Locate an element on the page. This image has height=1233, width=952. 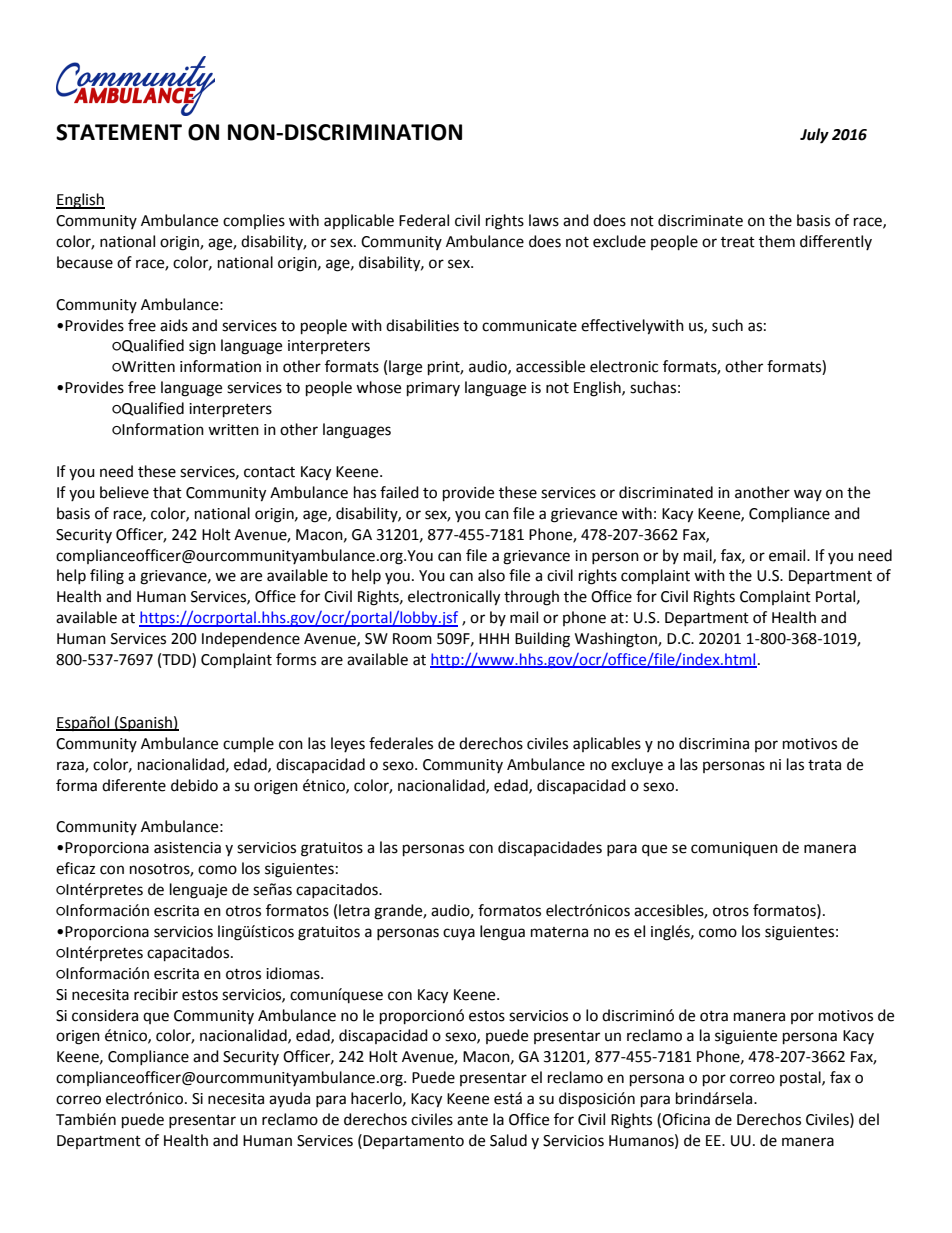
Independence is located at coordinates (251, 639).
